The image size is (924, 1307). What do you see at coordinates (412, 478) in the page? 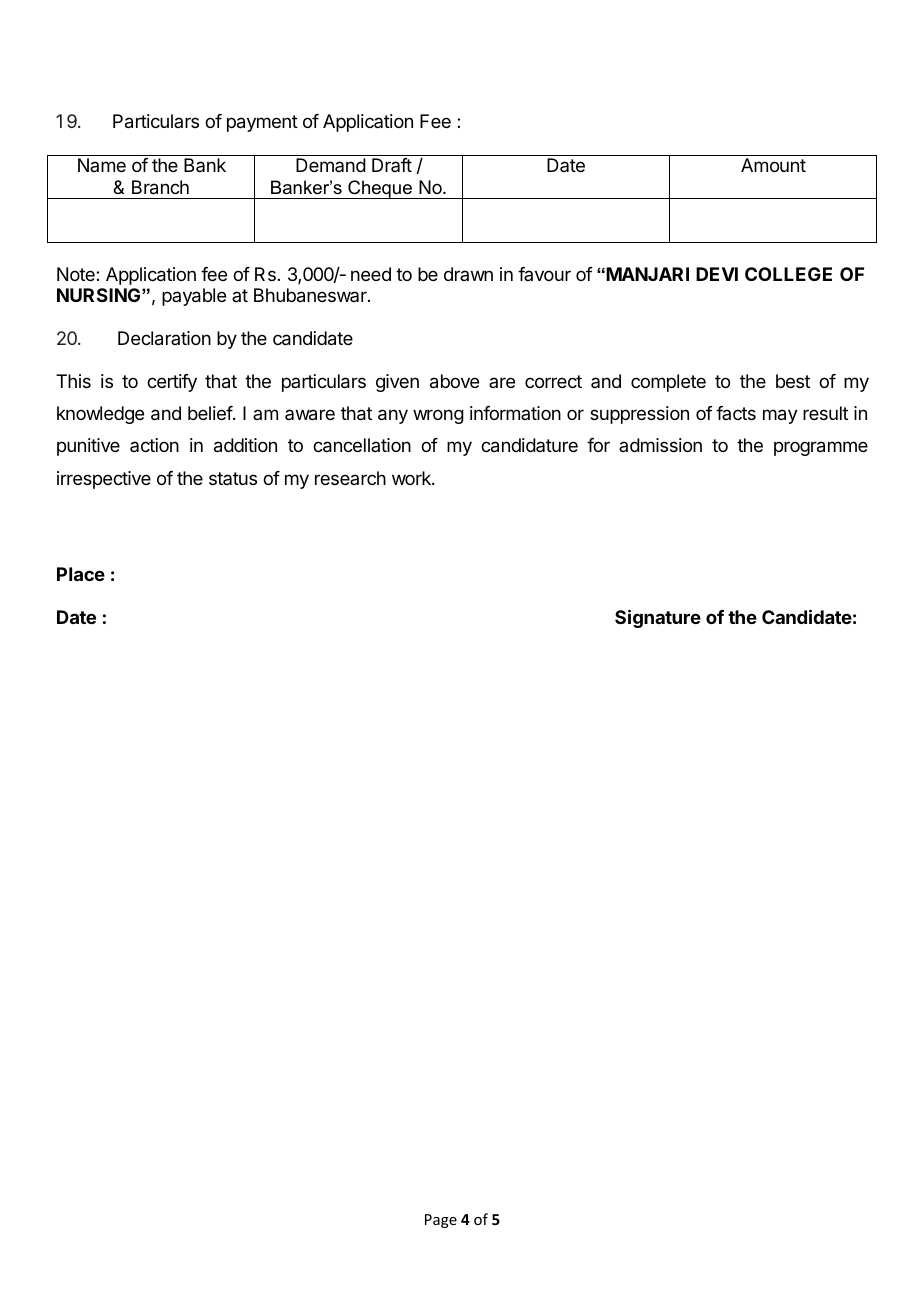
I see `work` at bounding box center [412, 478].
